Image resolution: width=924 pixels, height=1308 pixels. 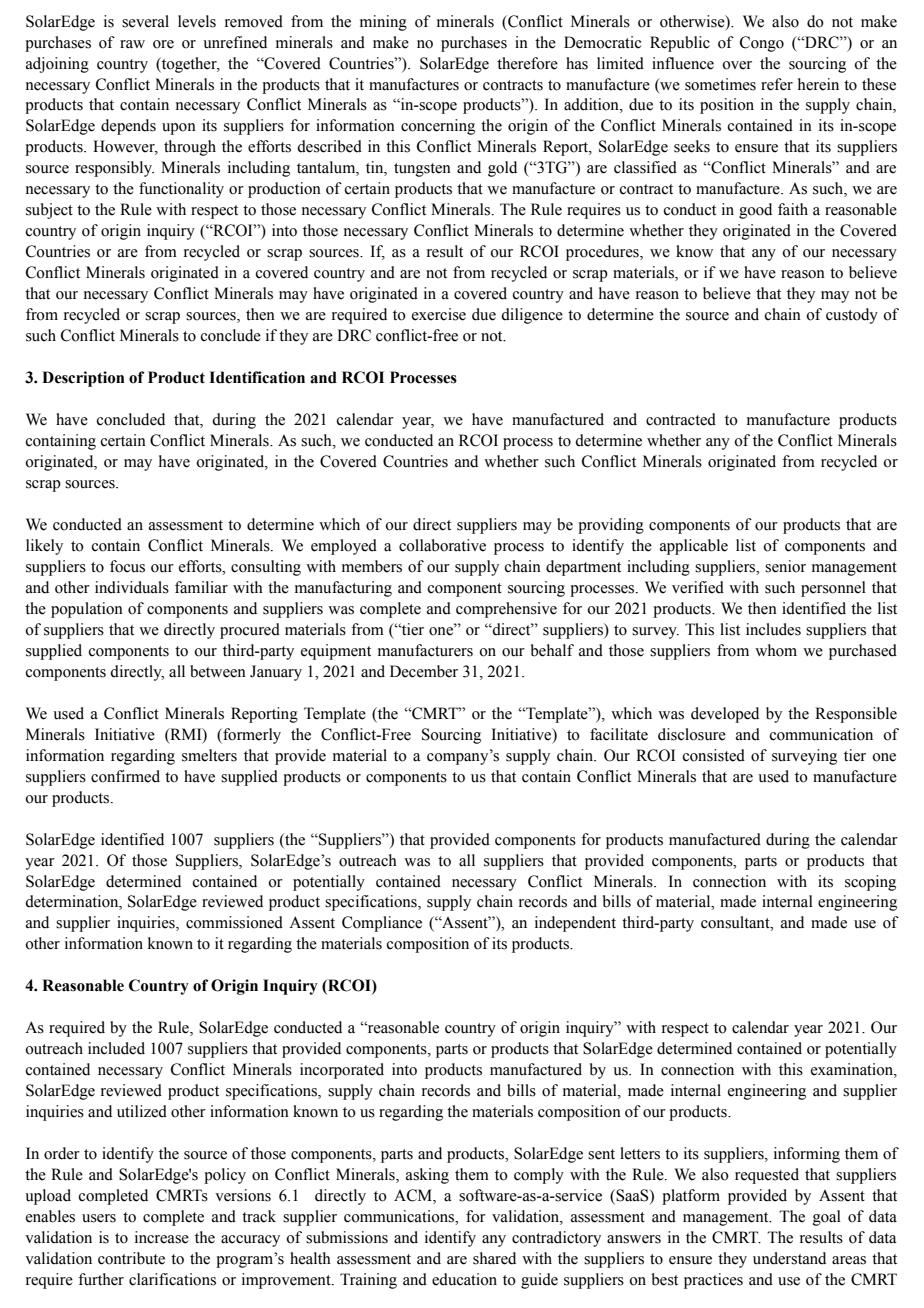 What do you see at coordinates (424, 671) in the screenshot?
I see `December` at bounding box center [424, 671].
